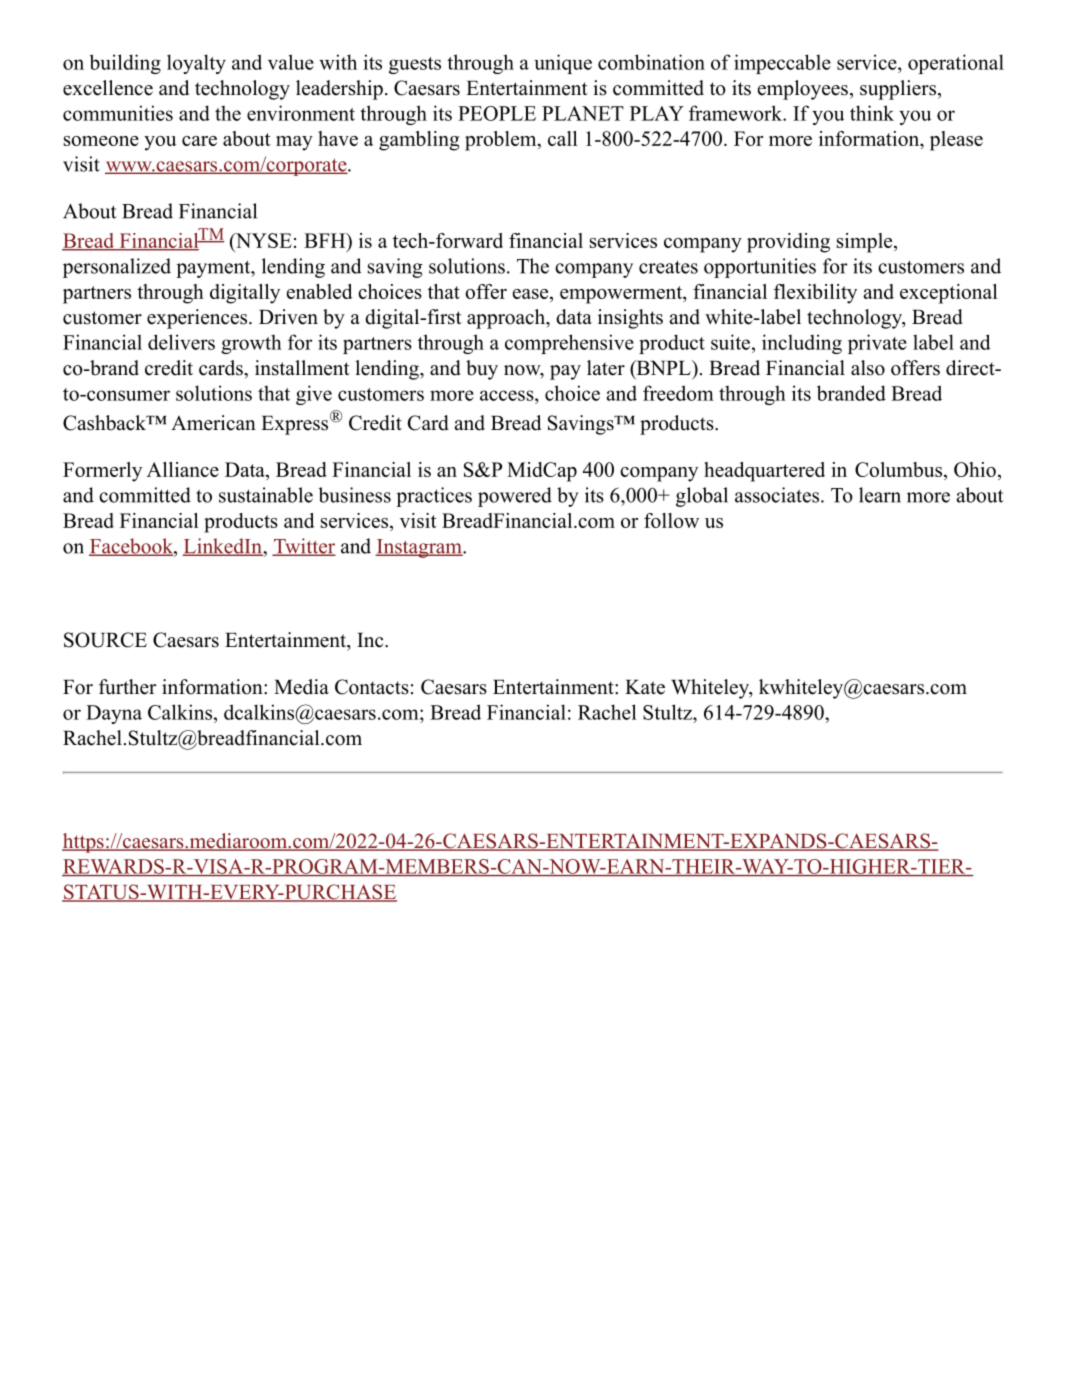 This screenshot has height=1381, width=1067. Describe the element at coordinates (563, 64) in the screenshot. I see `unique` at that location.
